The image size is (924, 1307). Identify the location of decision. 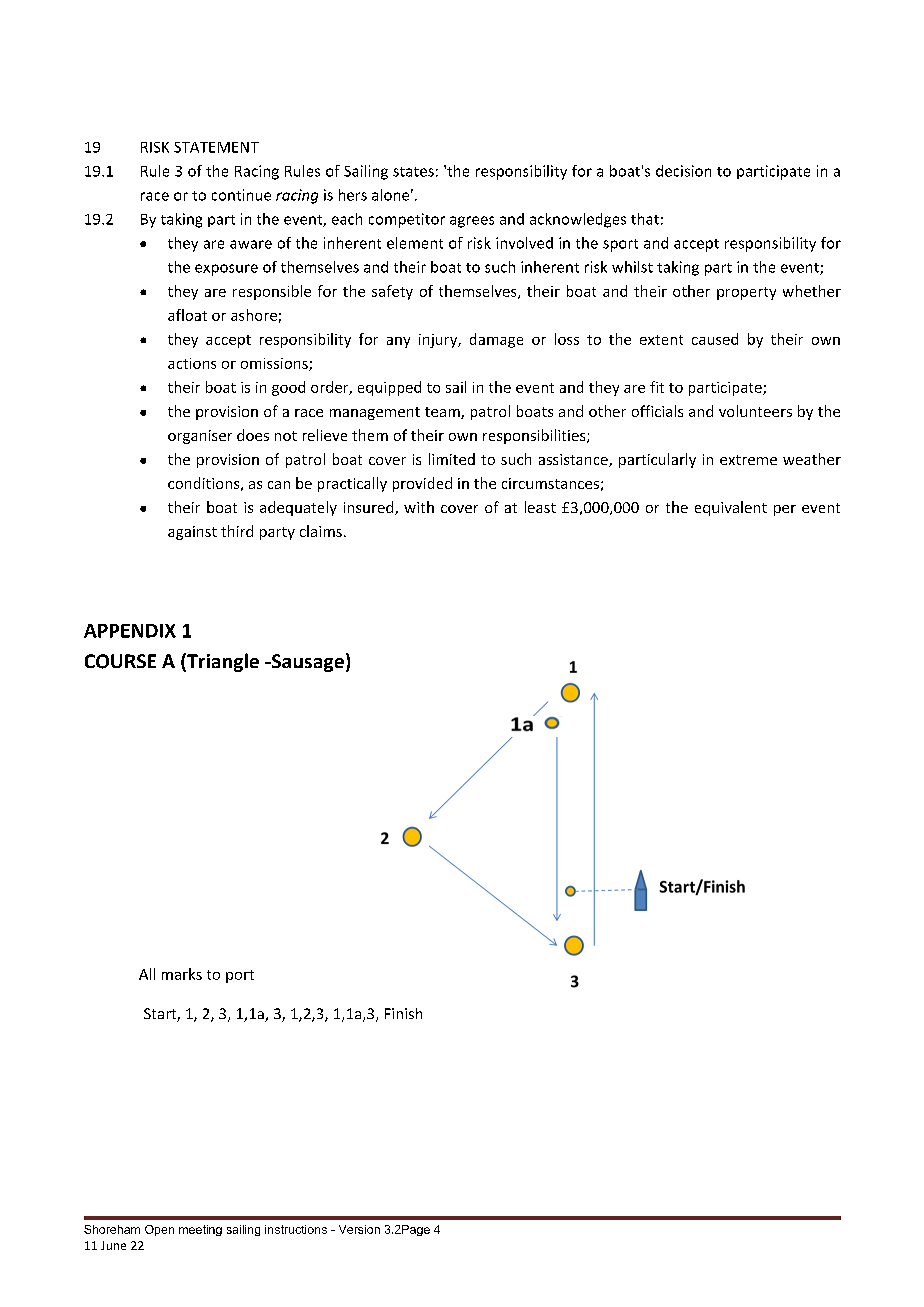
(683, 171).
